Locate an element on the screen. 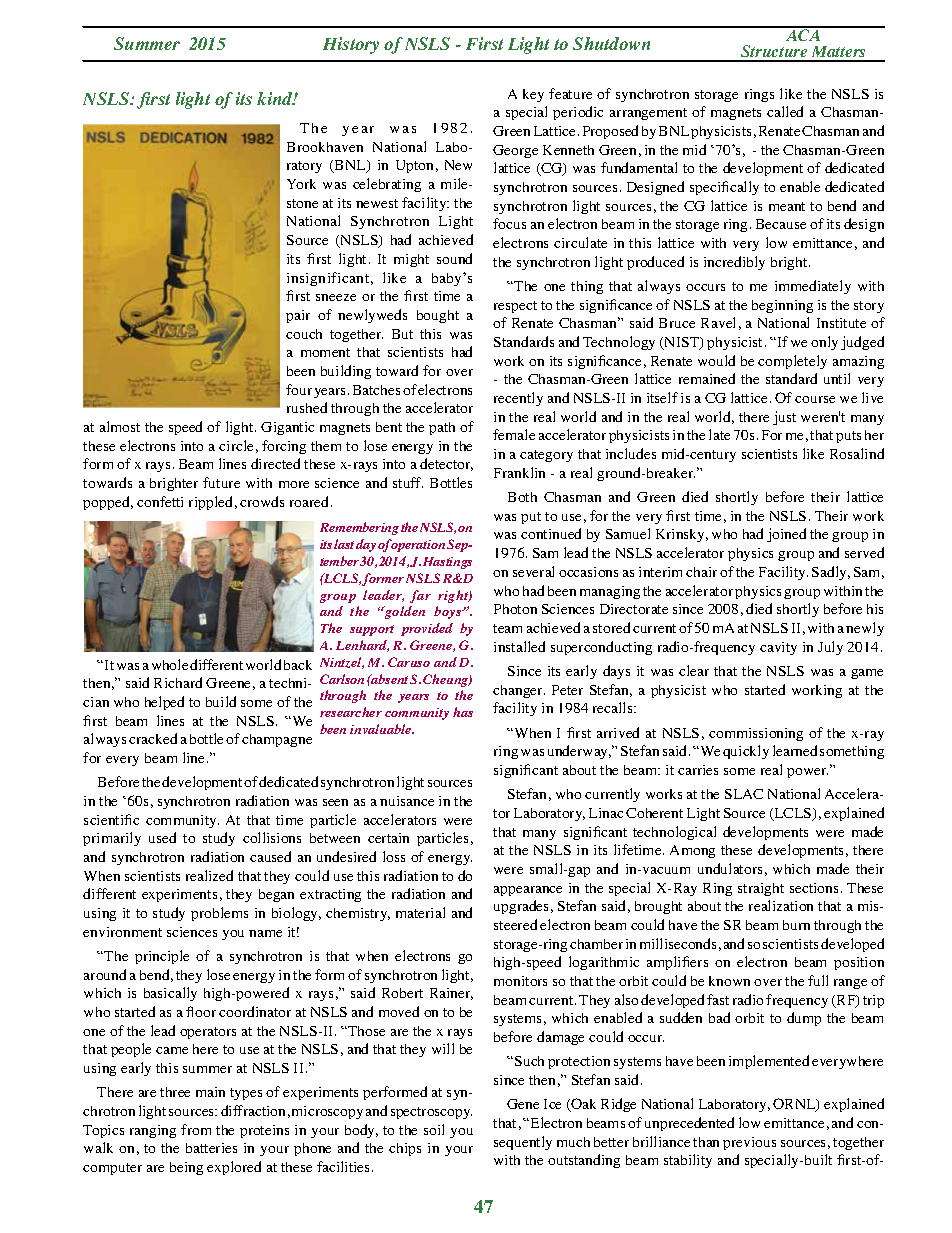 The image size is (952, 1233). problems is located at coordinates (219, 914).
